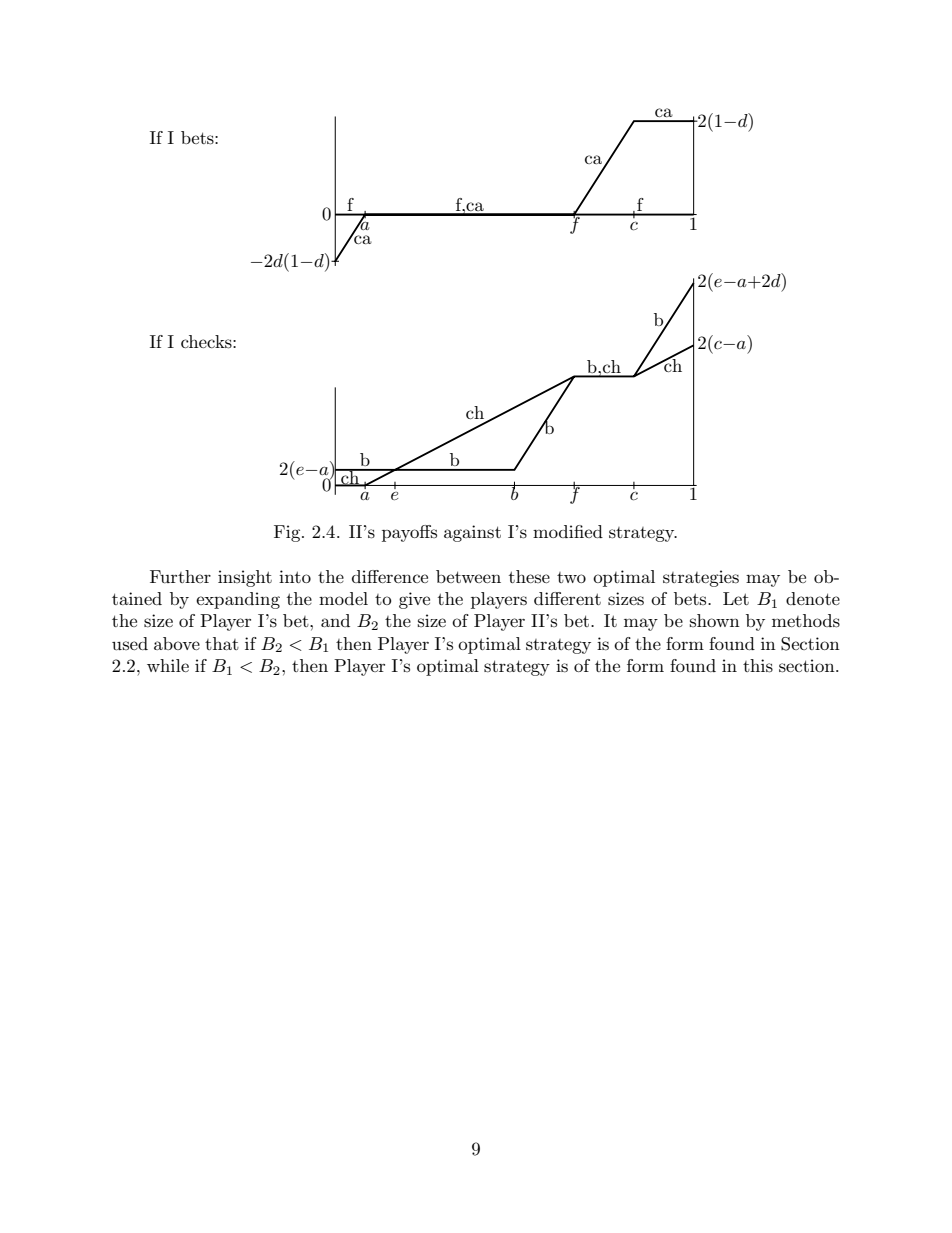 This screenshot has width=952, height=1233. What do you see at coordinates (414, 600) in the screenshot?
I see `give` at bounding box center [414, 600].
